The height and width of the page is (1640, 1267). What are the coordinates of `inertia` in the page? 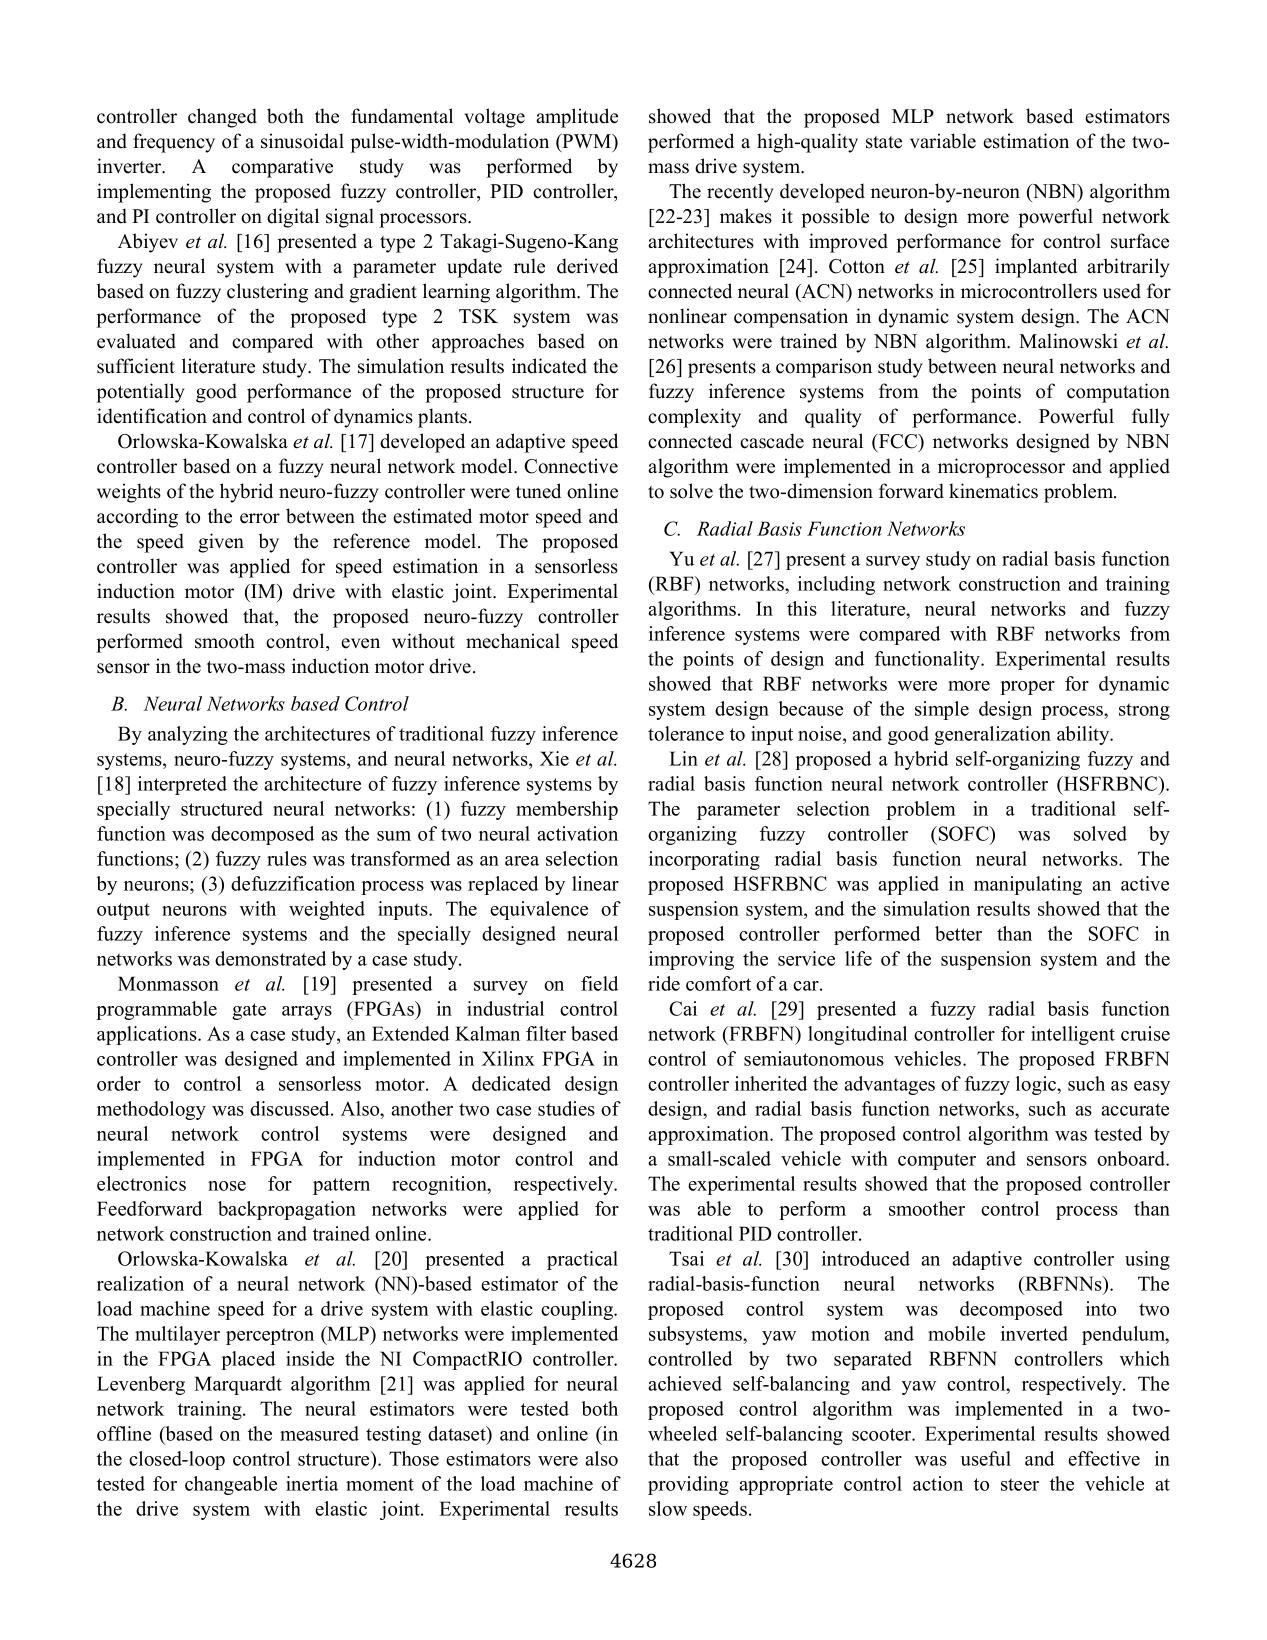 It's located at (312, 1483).
